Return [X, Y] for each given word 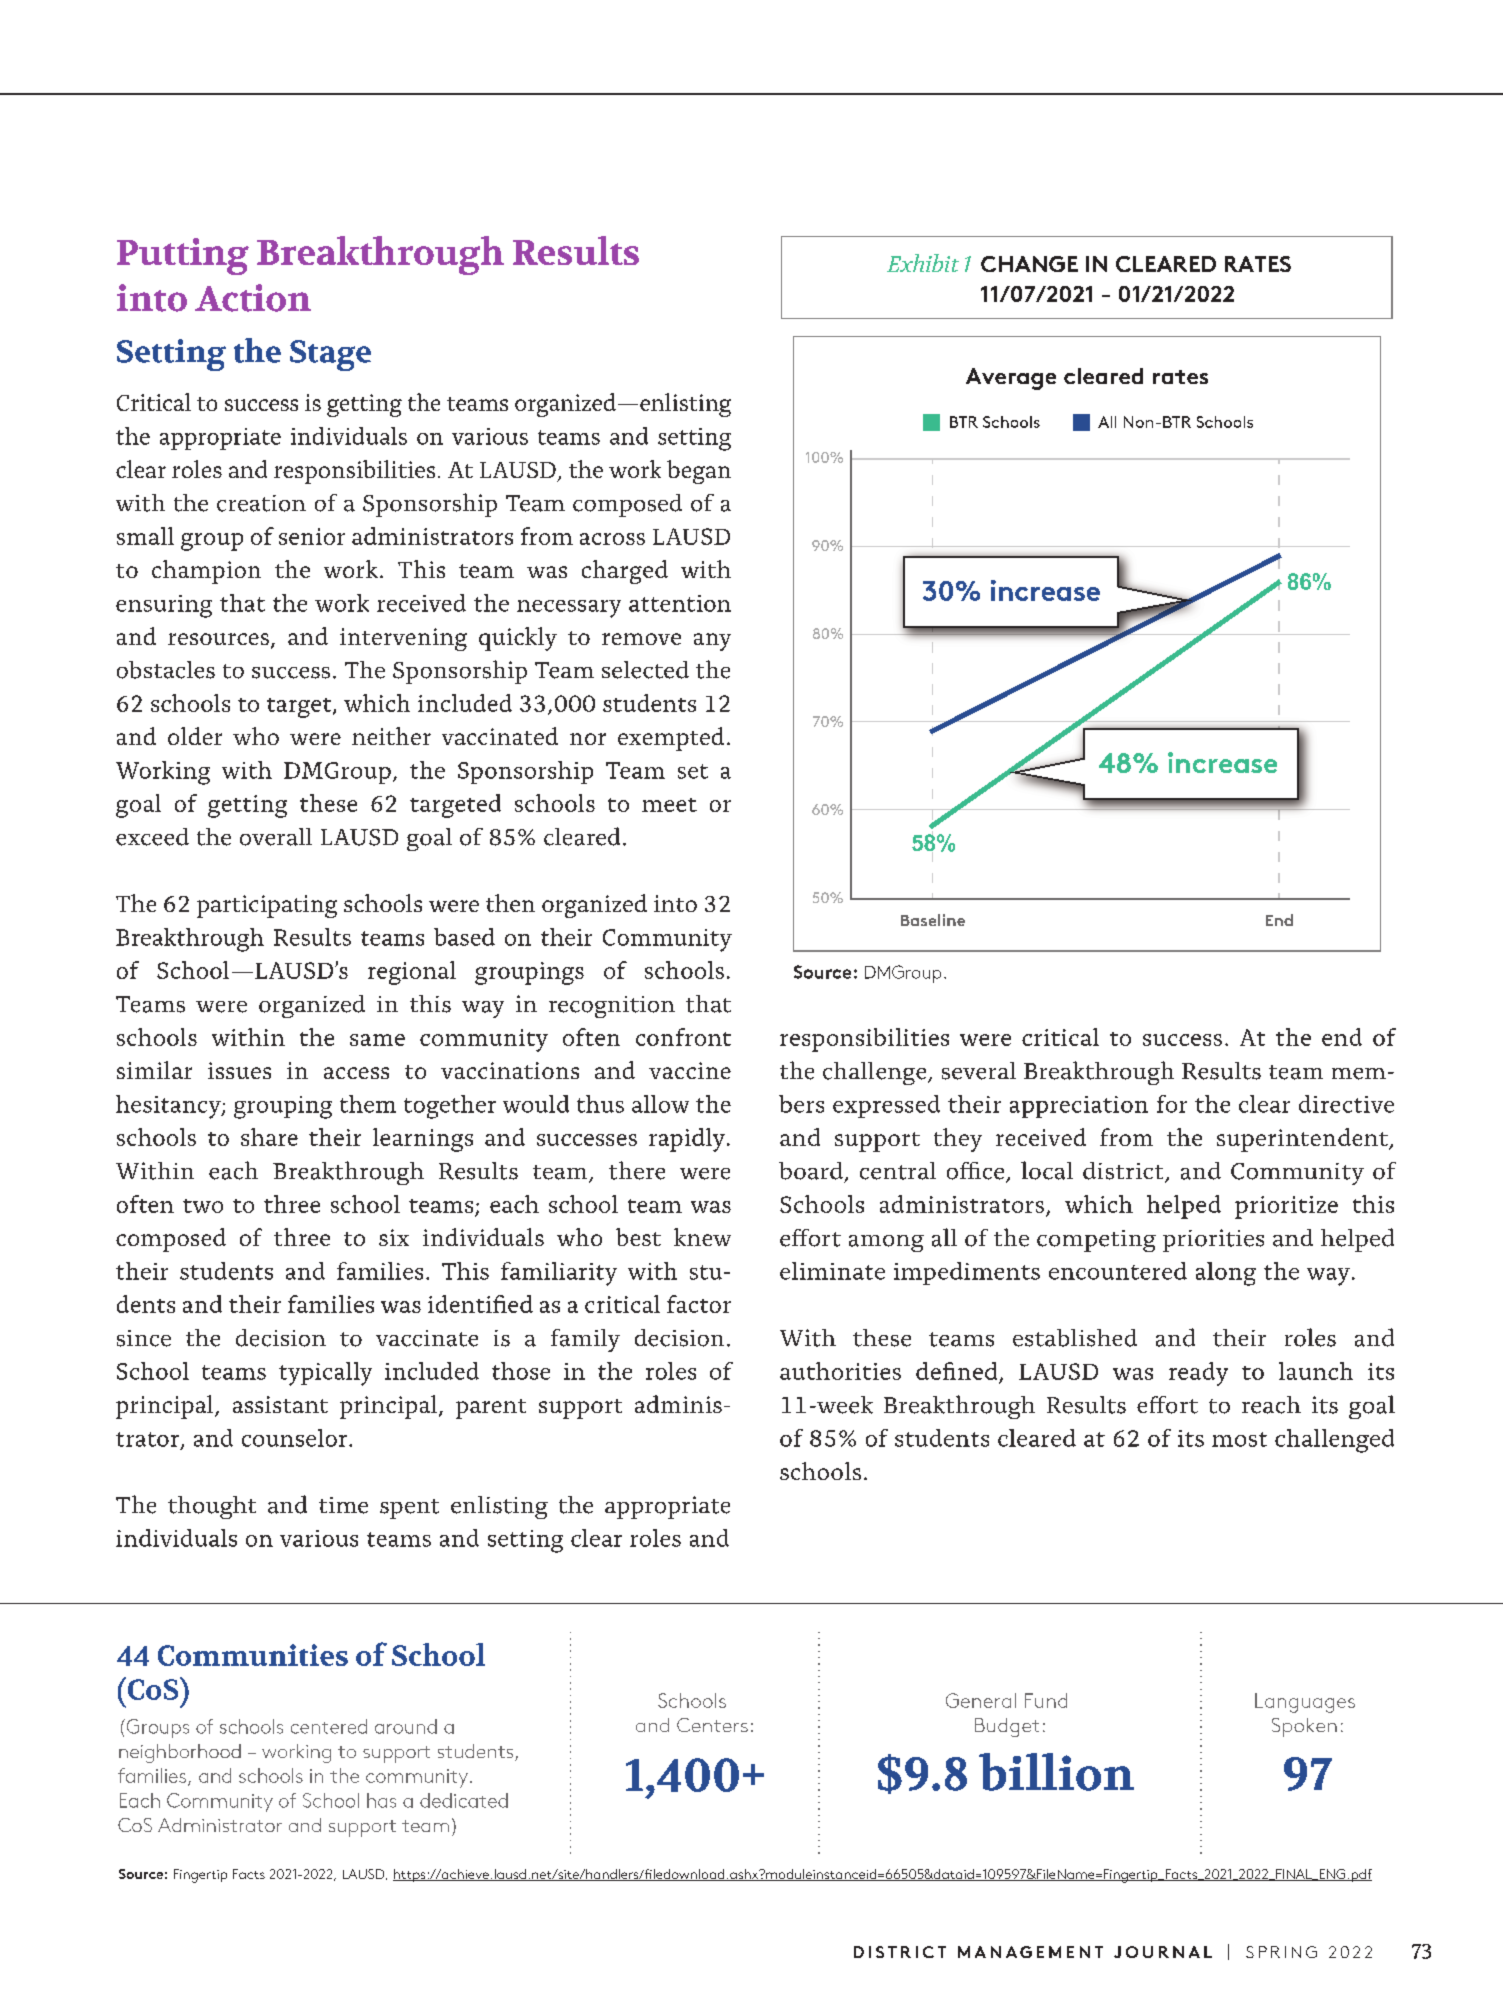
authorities [840, 1371]
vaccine [690, 1070]
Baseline [933, 920]
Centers [712, 1725]
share [269, 1137]
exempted [671, 739]
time [343, 1505]
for [1172, 1104]
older [195, 736]
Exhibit [923, 263]
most [1239, 1439]
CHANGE [1029, 264]
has [381, 1800]
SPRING [1281, 1952]
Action [253, 298]
